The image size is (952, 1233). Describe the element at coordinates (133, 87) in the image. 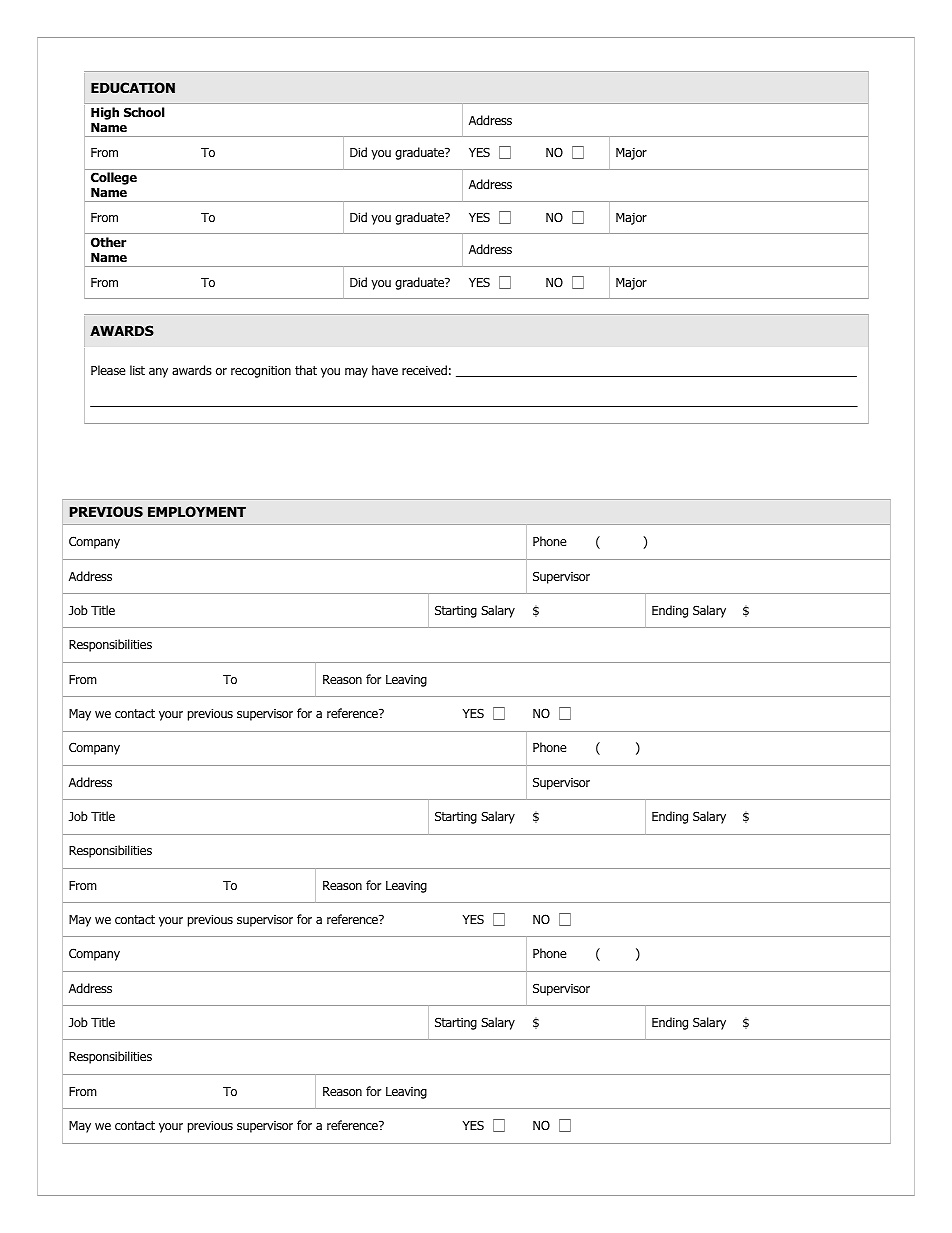

I see `EDUCATION` at that location.
